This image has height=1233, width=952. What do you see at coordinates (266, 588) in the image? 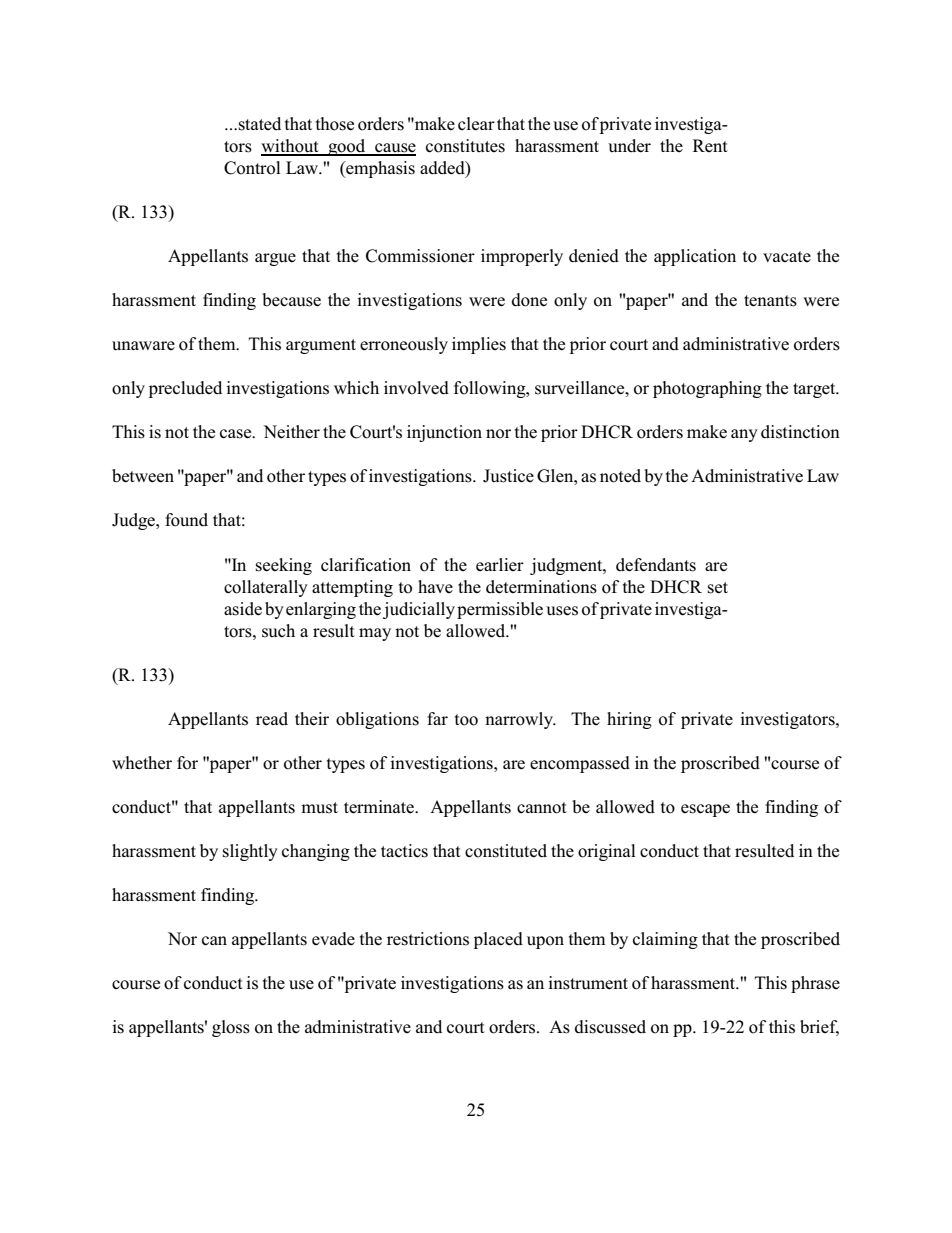
I see `collaterally` at bounding box center [266, 588].
